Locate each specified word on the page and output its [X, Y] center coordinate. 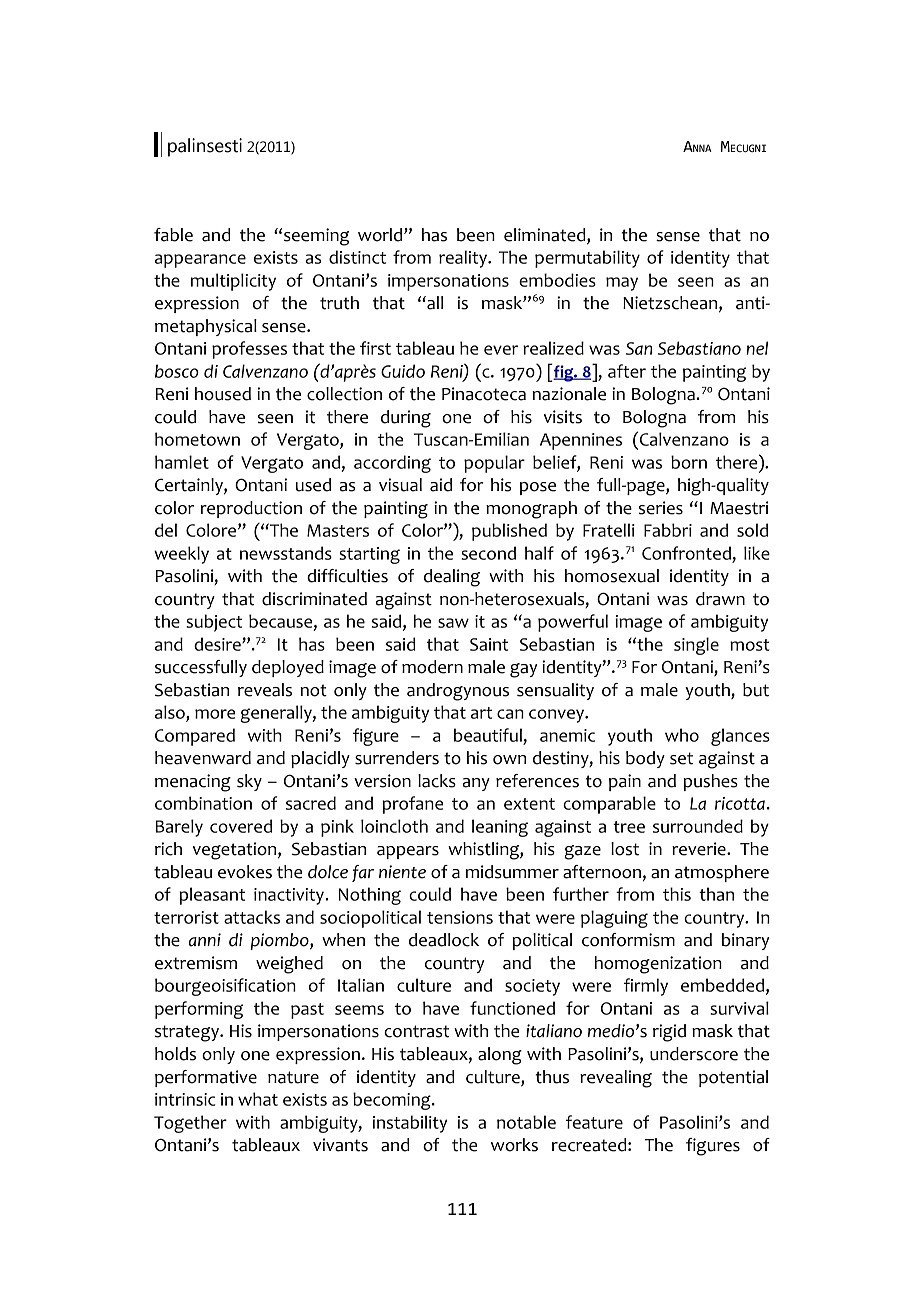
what [258, 1099]
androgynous [458, 692]
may [622, 284]
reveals [265, 690]
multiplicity [233, 282]
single [696, 646]
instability [410, 1124]
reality [464, 259]
